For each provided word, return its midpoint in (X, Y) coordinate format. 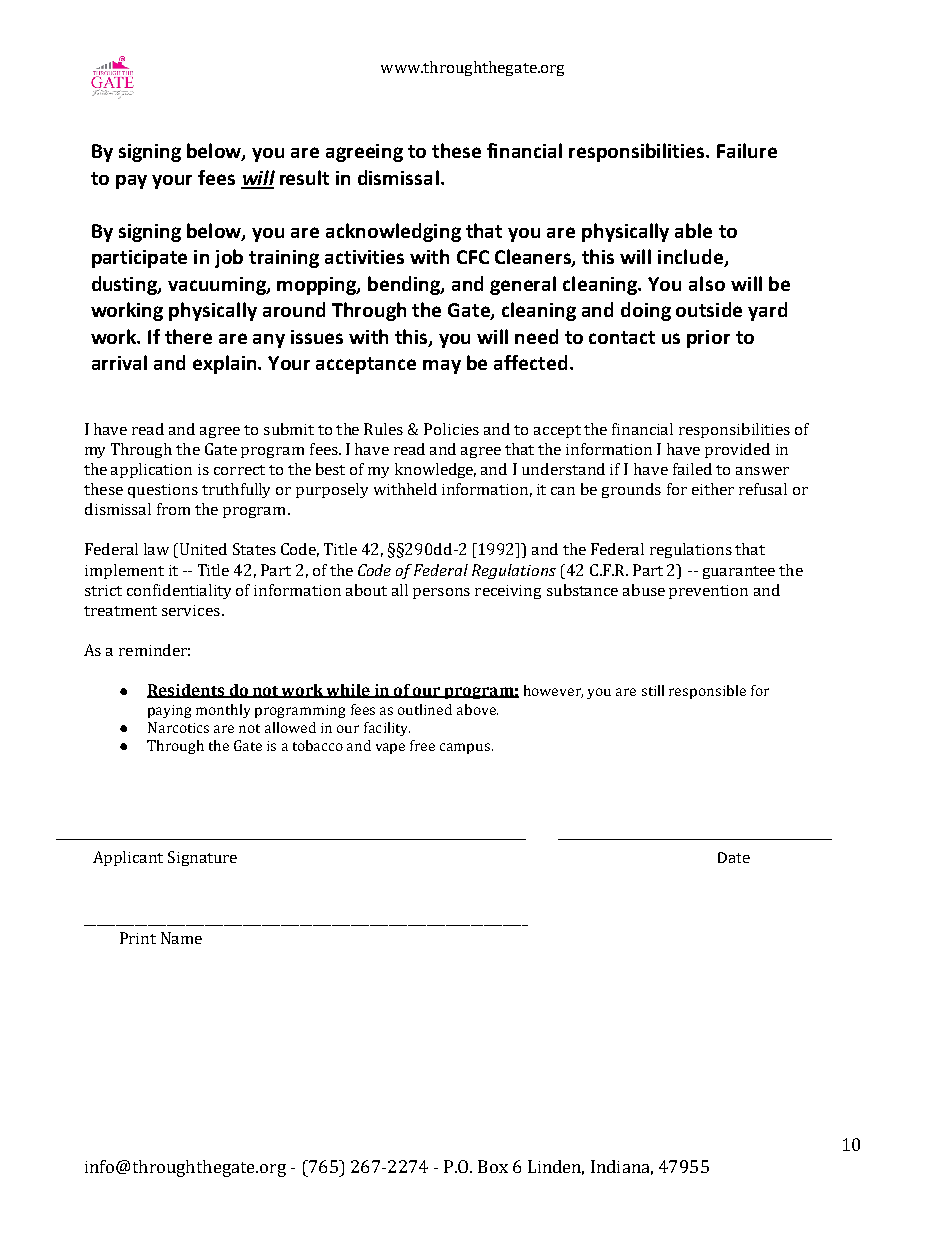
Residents (187, 691)
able (693, 230)
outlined (425, 709)
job (229, 258)
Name (181, 938)
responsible (707, 692)
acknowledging (393, 232)
